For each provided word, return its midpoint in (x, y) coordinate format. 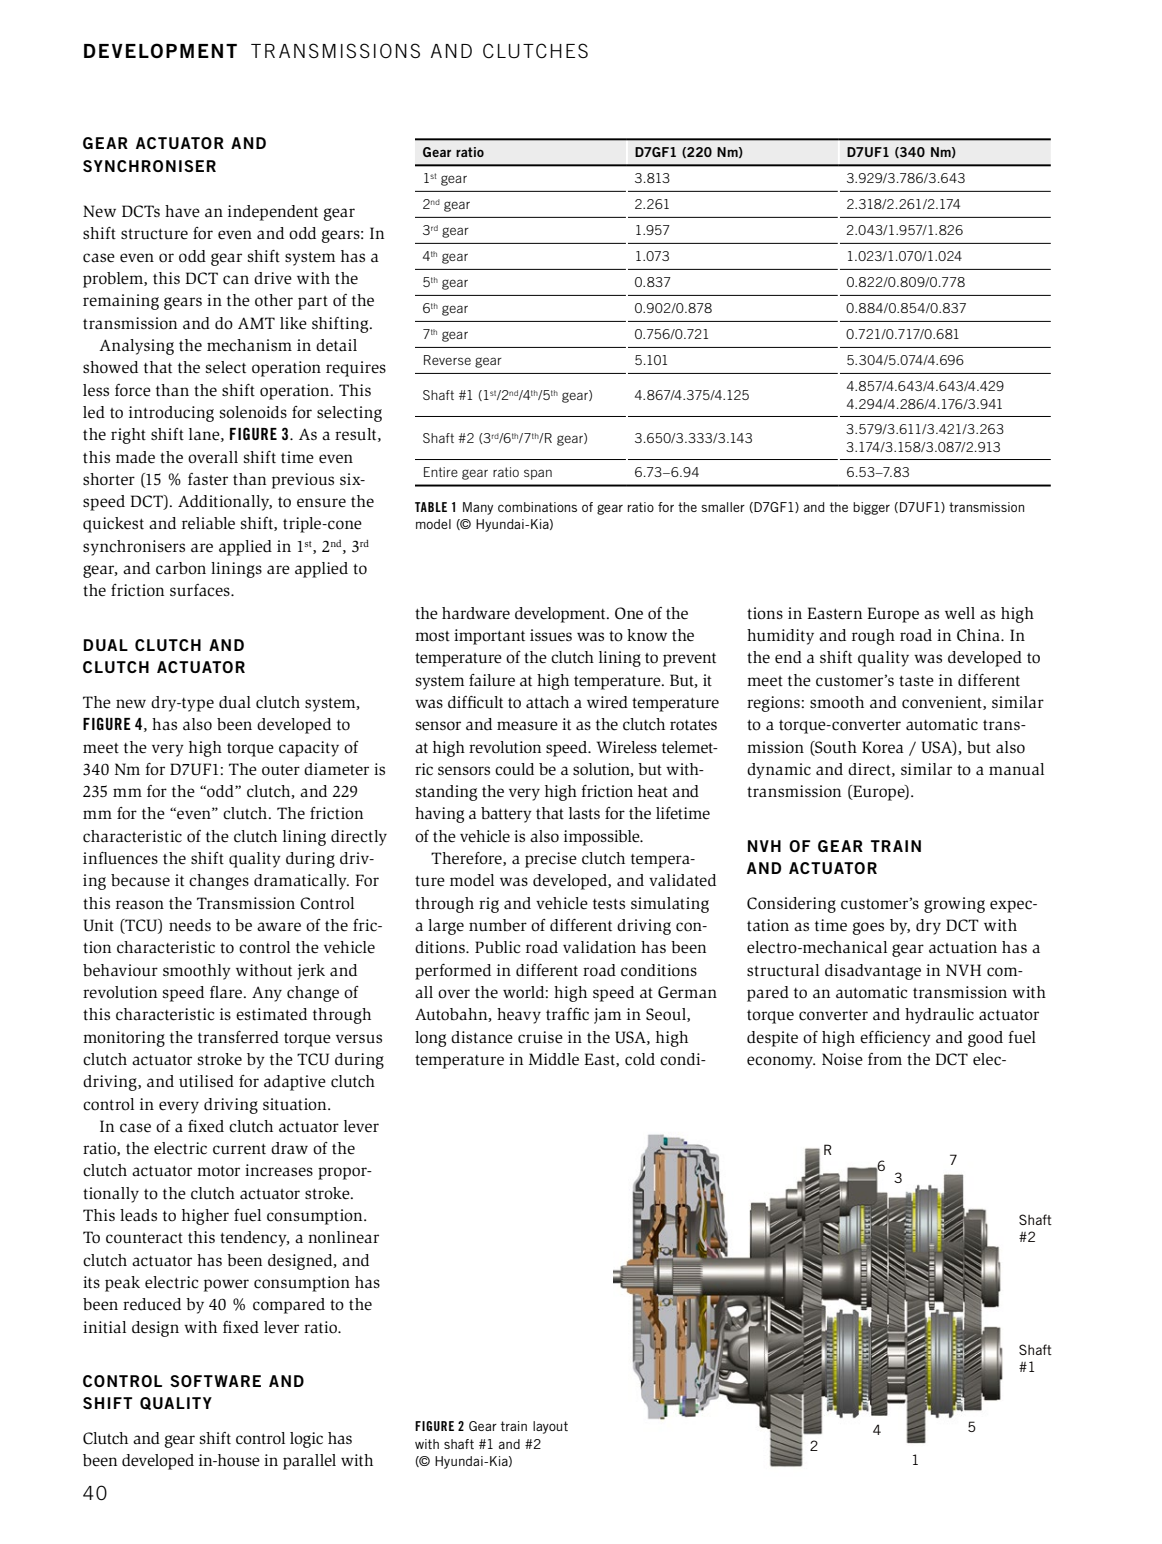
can (236, 280)
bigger (871, 508)
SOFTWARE (215, 1381)
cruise (540, 1037)
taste (916, 681)
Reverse (447, 360)
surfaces (201, 590)
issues (551, 635)
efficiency (895, 1039)
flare (227, 992)
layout (550, 1427)
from (885, 1059)
